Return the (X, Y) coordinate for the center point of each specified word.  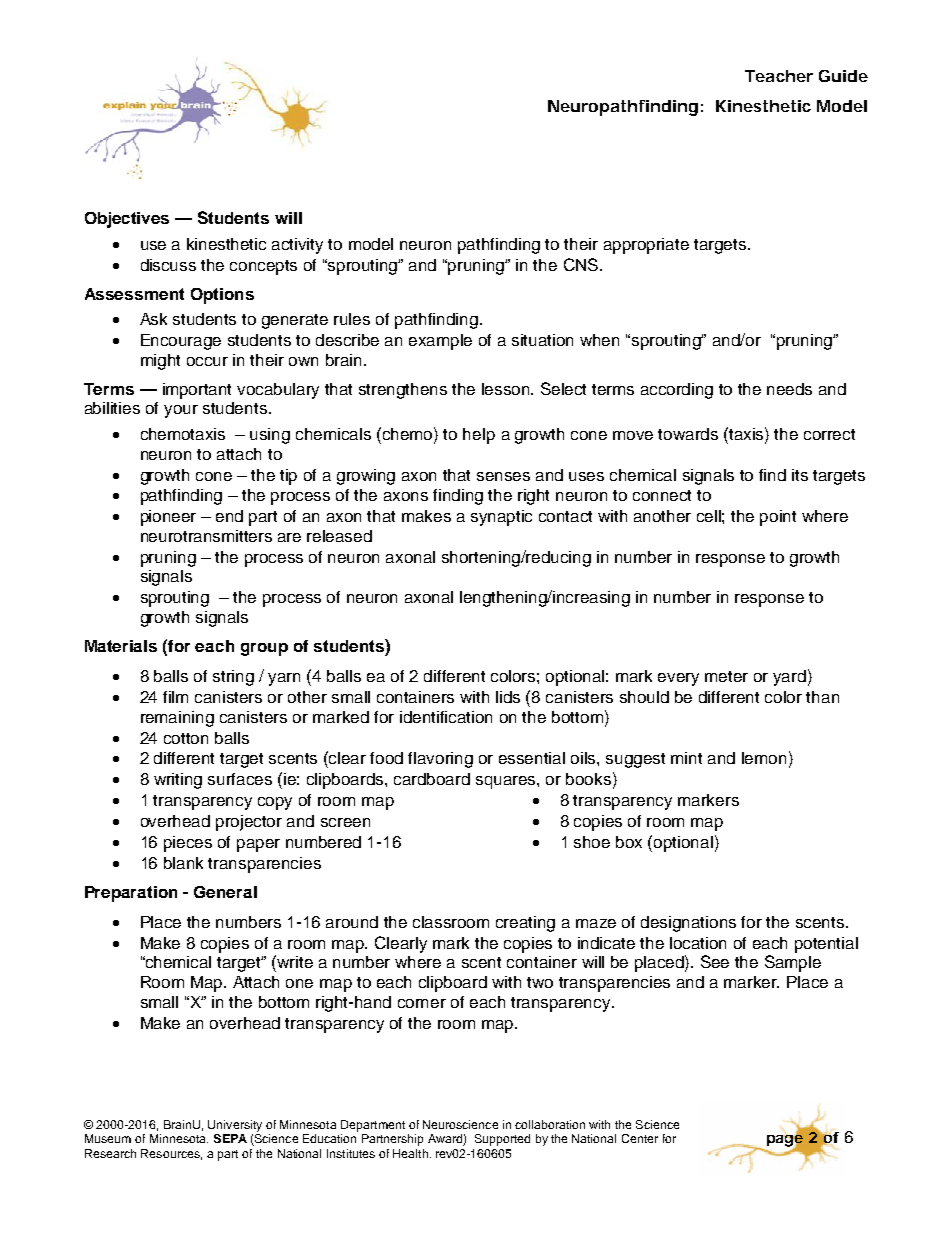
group (264, 649)
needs (789, 389)
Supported (502, 1140)
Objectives (127, 220)
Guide (843, 76)
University (235, 1126)
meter (726, 676)
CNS (581, 264)
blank (183, 863)
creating (525, 924)
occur (207, 361)
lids (508, 697)
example (440, 342)
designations (688, 924)
